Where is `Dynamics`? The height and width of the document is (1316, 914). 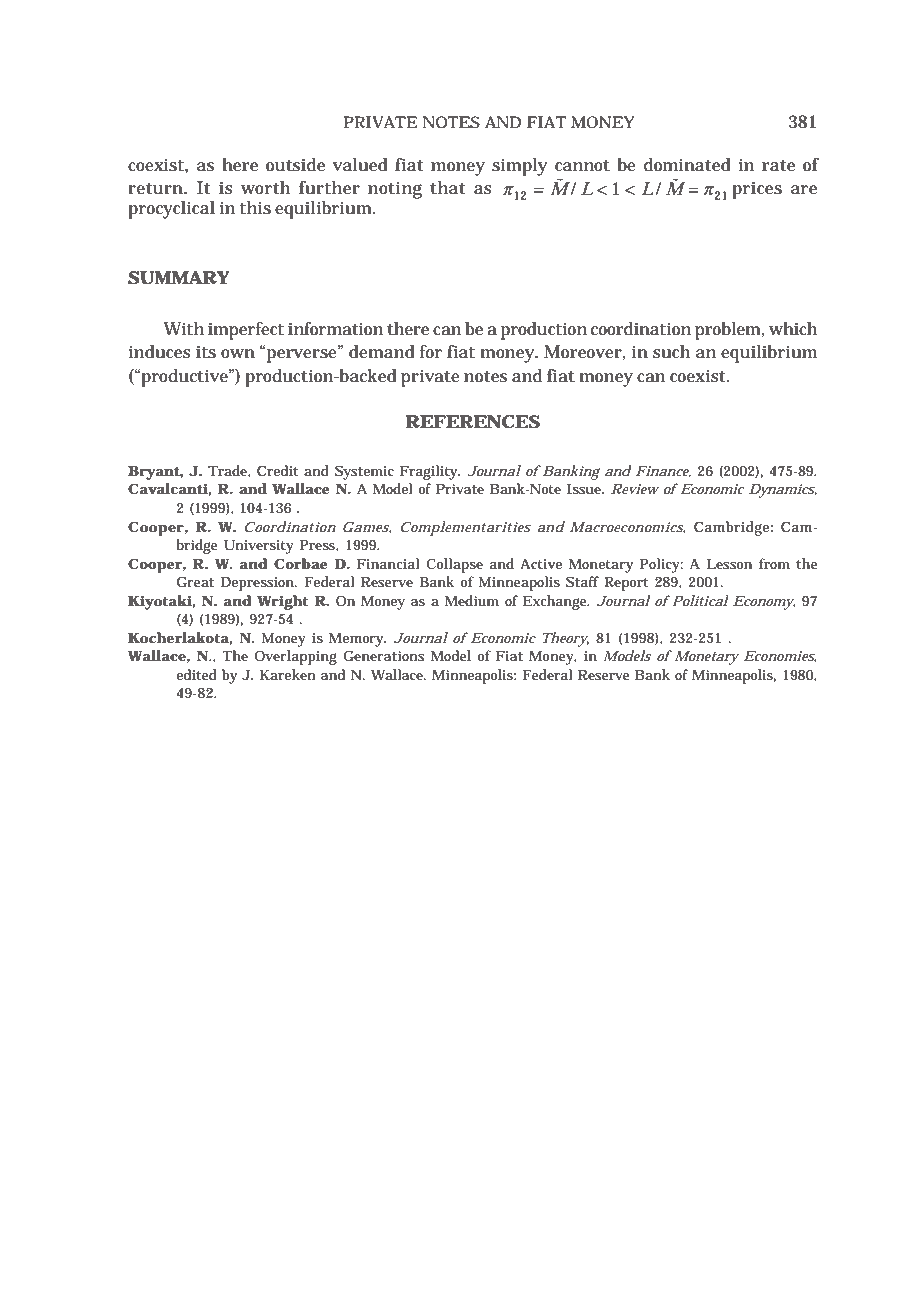 Dynamics is located at coordinates (783, 491).
